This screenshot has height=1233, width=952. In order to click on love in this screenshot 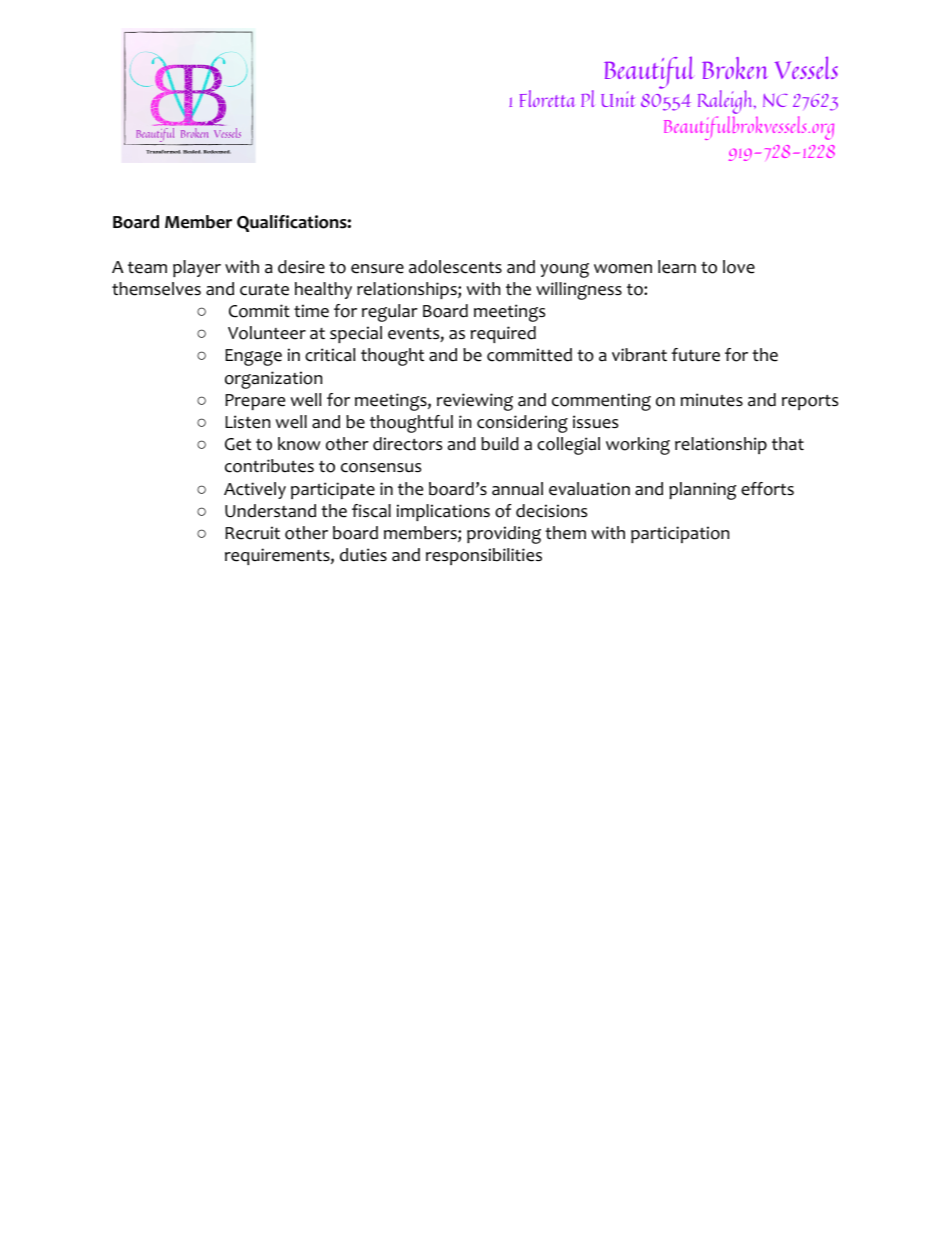, I will do `click(739, 267)`.
